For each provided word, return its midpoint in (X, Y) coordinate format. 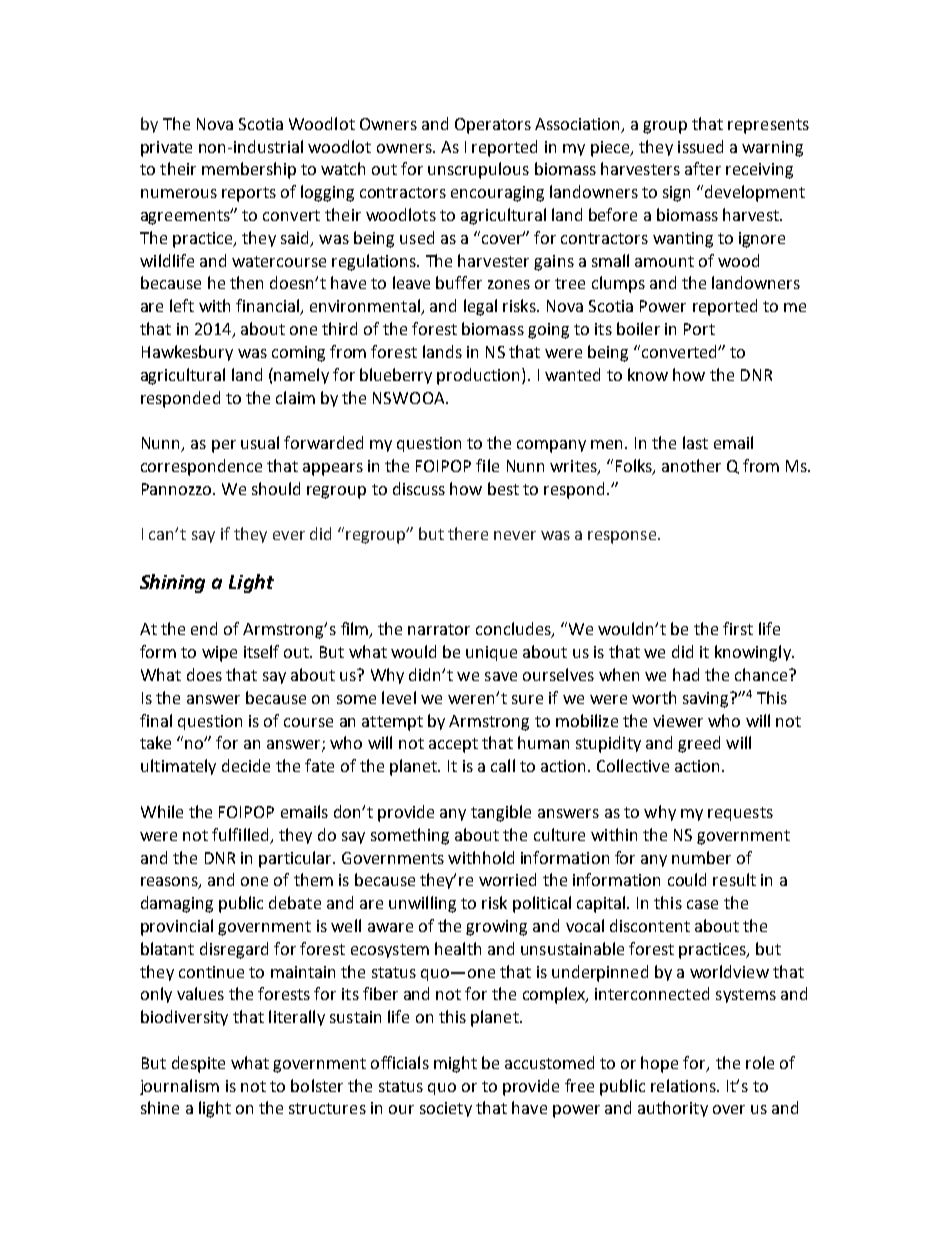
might (455, 1064)
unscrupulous (478, 170)
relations (684, 1085)
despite (198, 1064)
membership (249, 170)
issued (700, 146)
